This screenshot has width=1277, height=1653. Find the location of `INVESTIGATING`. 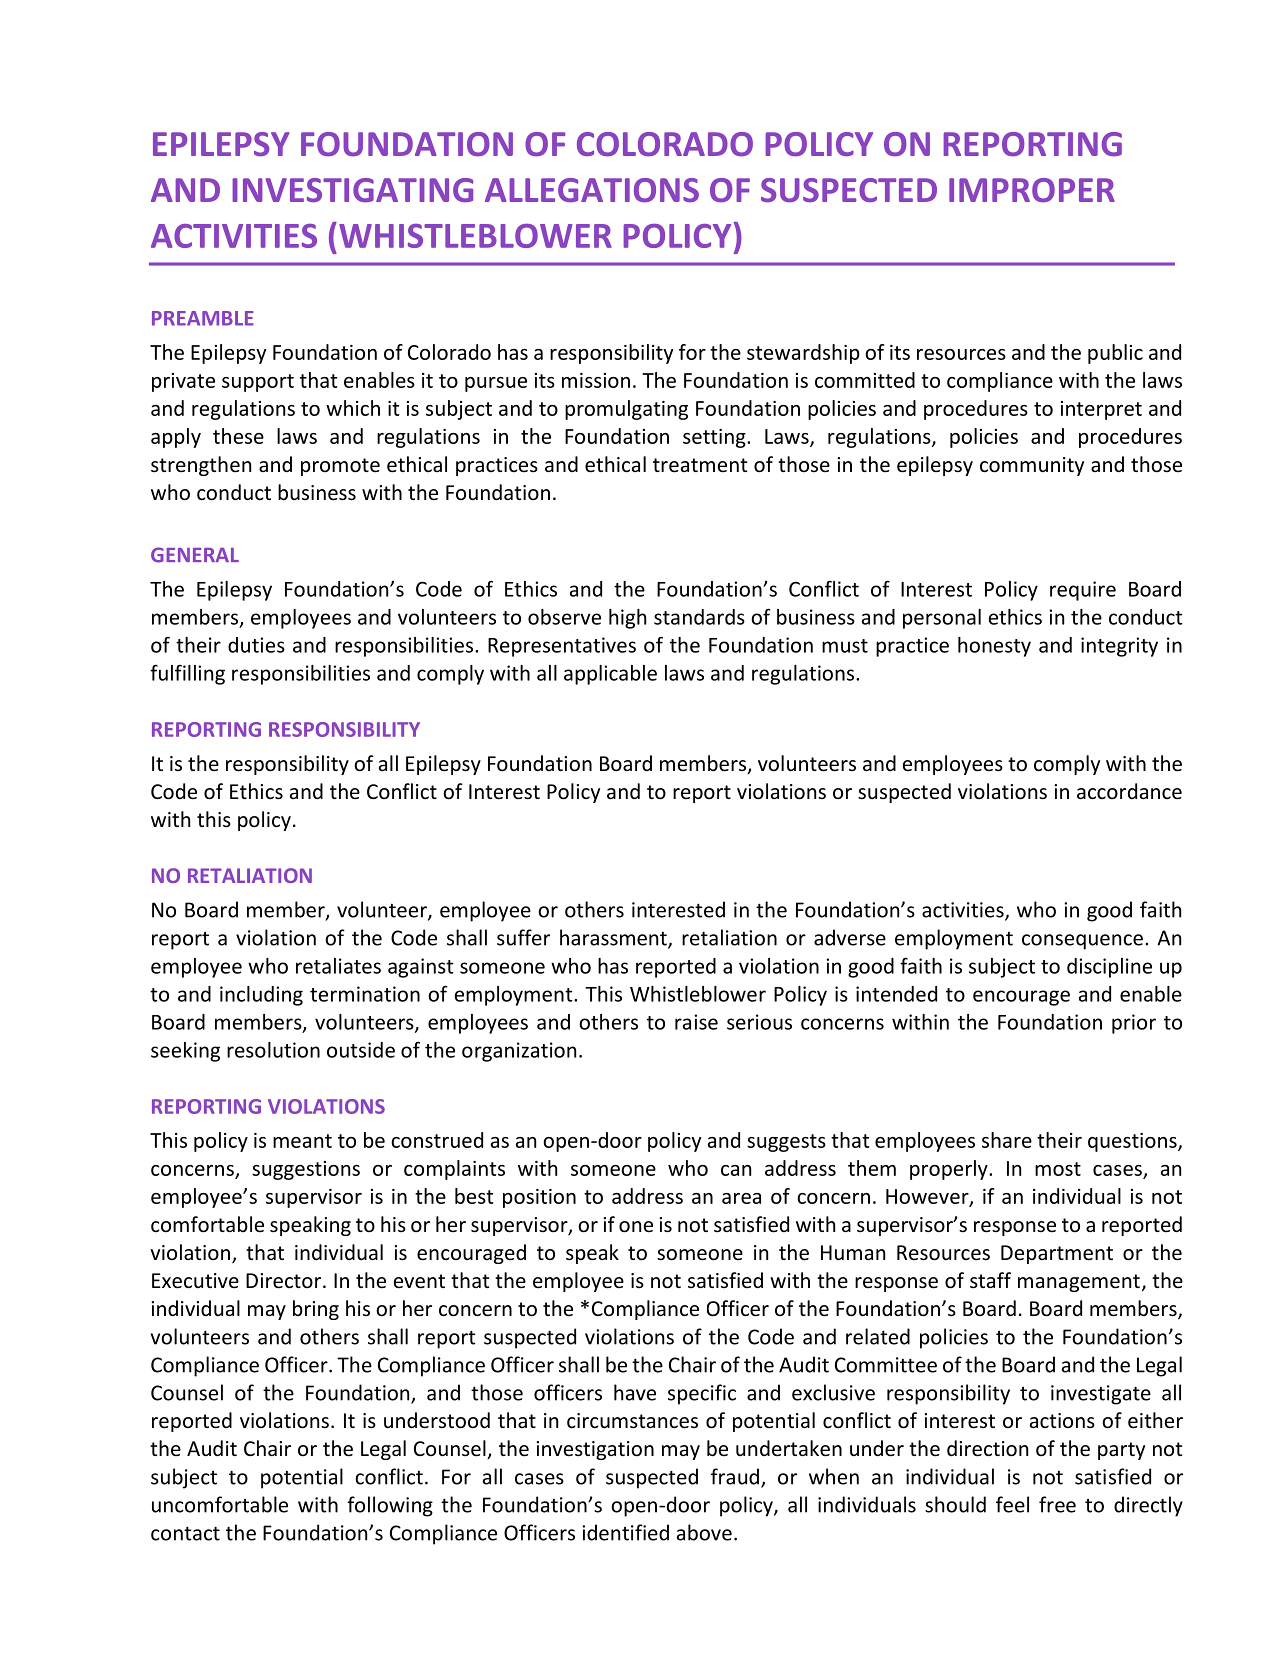

INVESTIGATING is located at coordinates (352, 190).
